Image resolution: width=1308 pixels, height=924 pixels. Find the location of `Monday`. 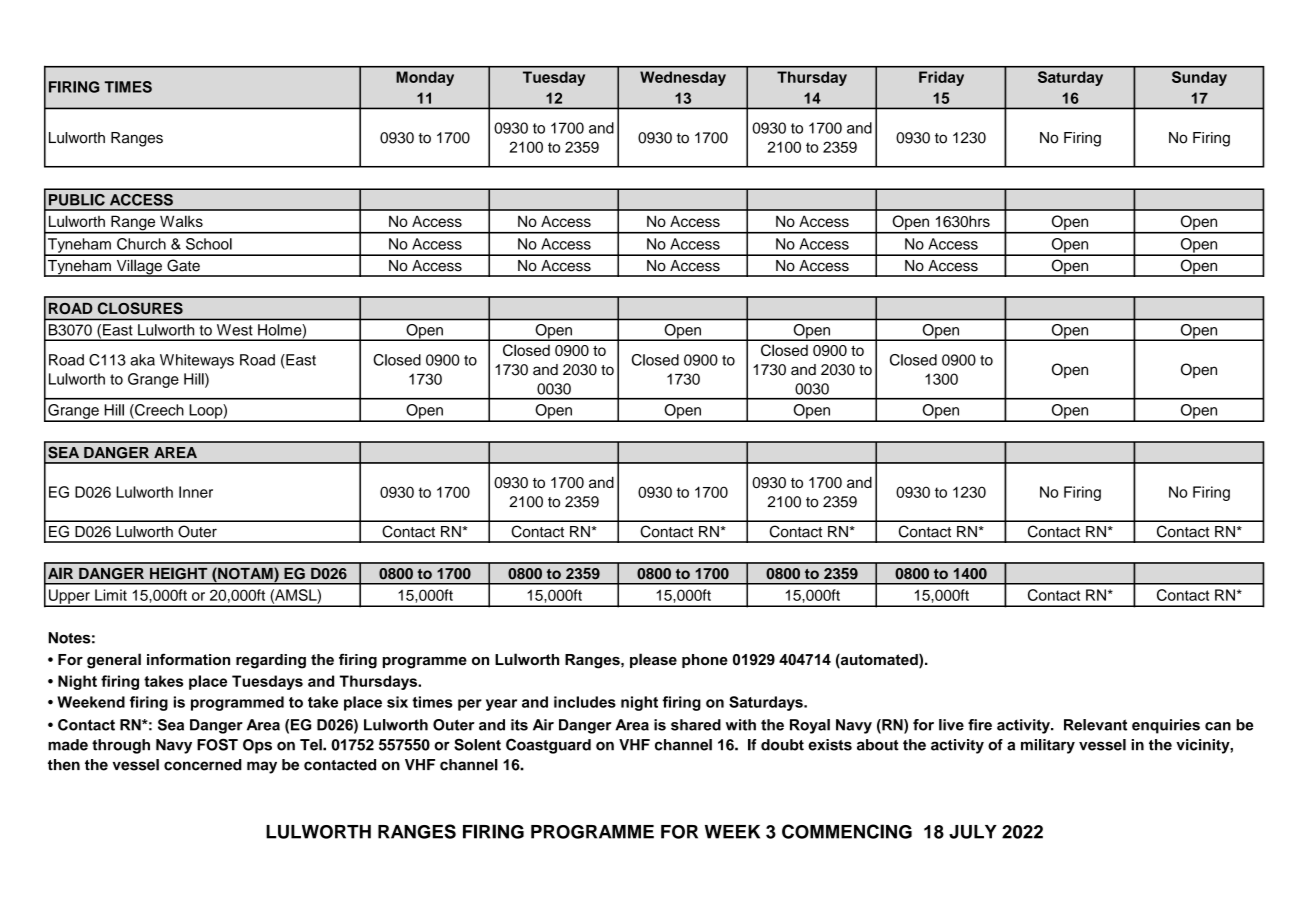

Monday is located at coordinates (425, 78).
